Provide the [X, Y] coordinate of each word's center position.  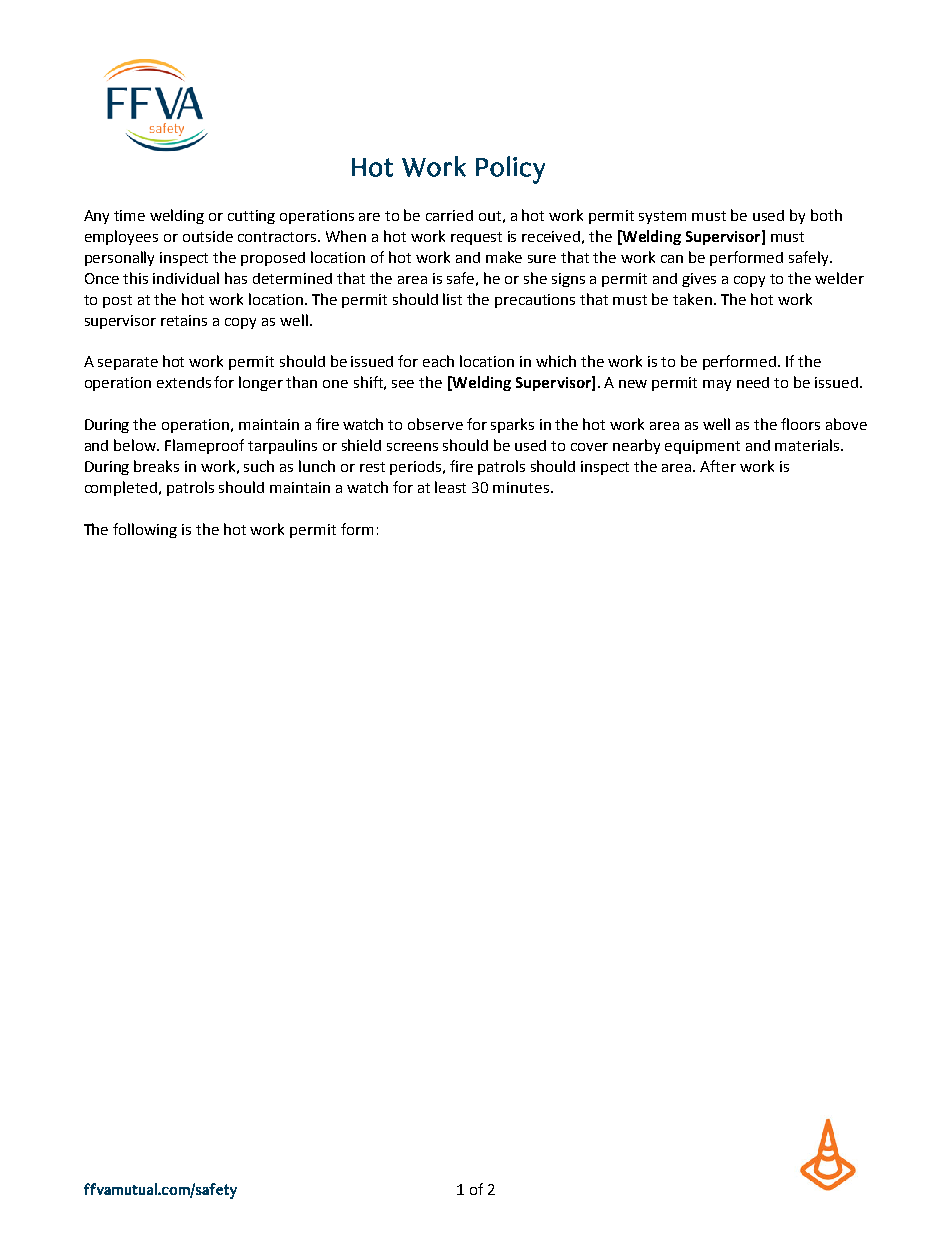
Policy [510, 170]
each [438, 361]
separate [128, 363]
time [129, 215]
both [826, 215]
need [753, 382]
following [145, 530]
